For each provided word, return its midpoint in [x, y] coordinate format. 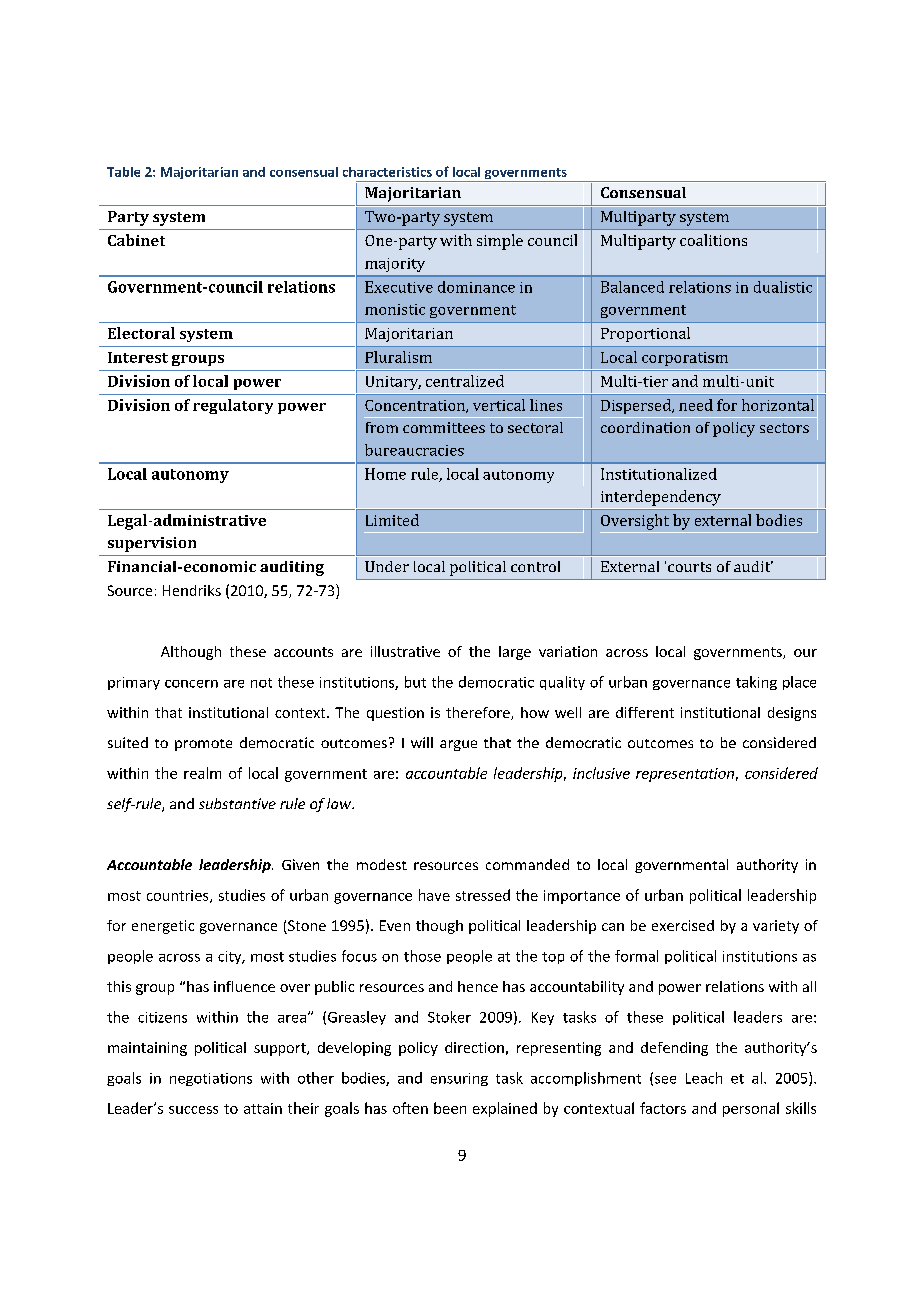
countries [179, 896]
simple [500, 242]
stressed [483, 895]
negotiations [211, 1079]
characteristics [387, 172]
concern [191, 684]
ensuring [459, 1079]
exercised [683, 925]
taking [756, 683]
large [515, 653]
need [696, 405]
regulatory [233, 406]
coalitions [713, 240]
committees [444, 427]
